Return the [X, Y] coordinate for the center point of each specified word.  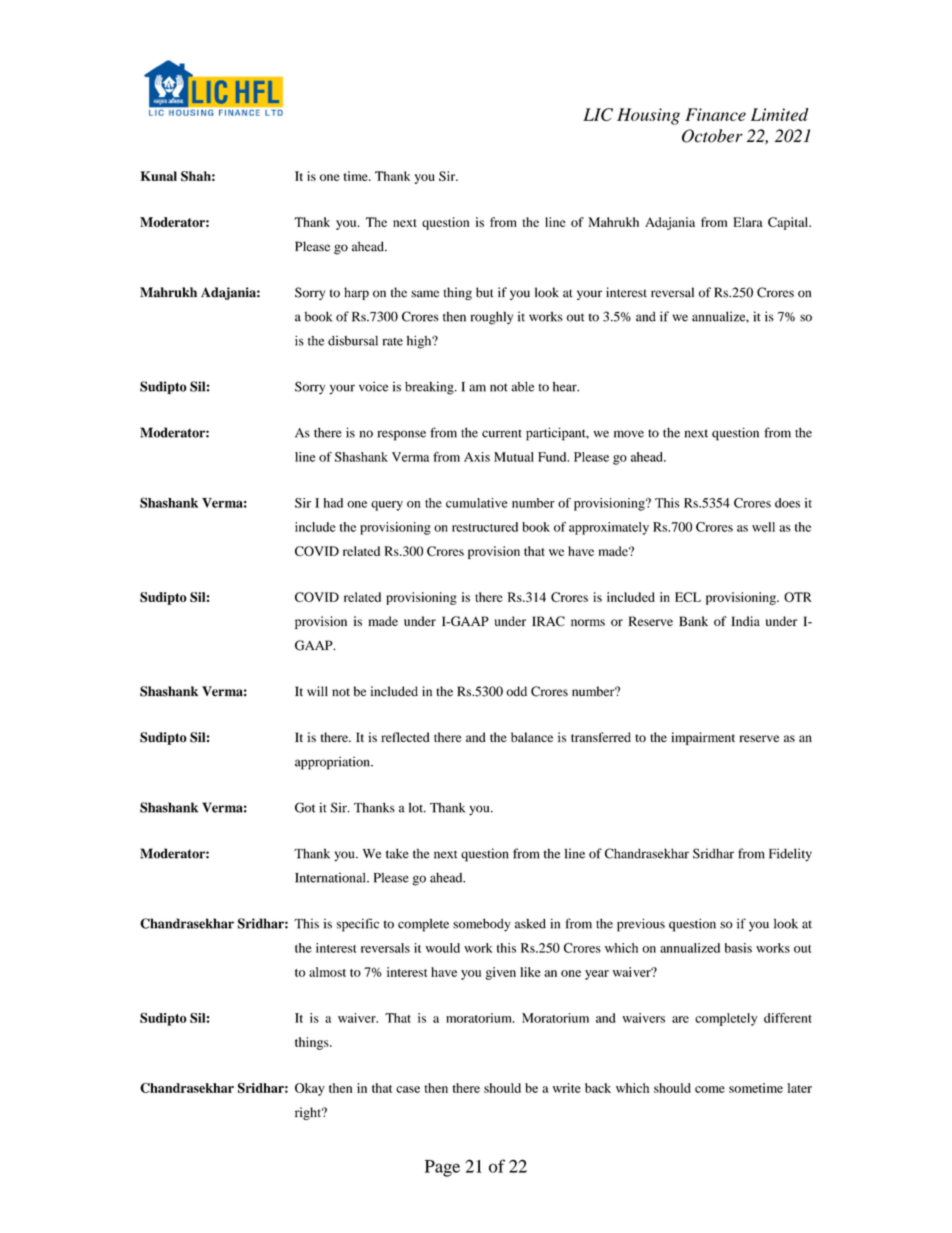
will [317, 691]
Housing [648, 116]
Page [442, 1168]
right [309, 1113]
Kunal [158, 176]
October [712, 136]
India [745, 621]
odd [516, 691]
